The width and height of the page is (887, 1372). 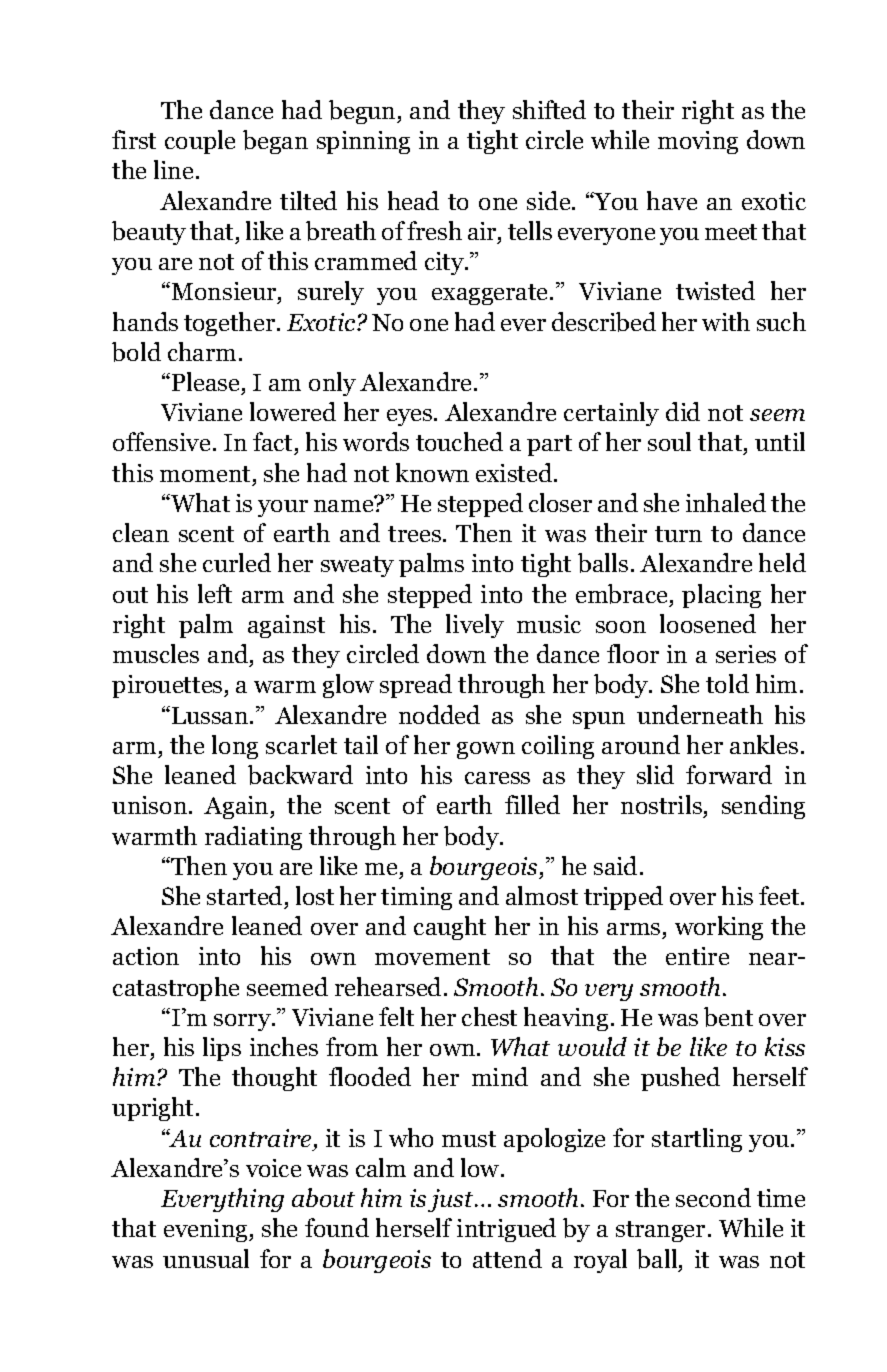 I want to click on evening, so click(x=207, y=1230).
